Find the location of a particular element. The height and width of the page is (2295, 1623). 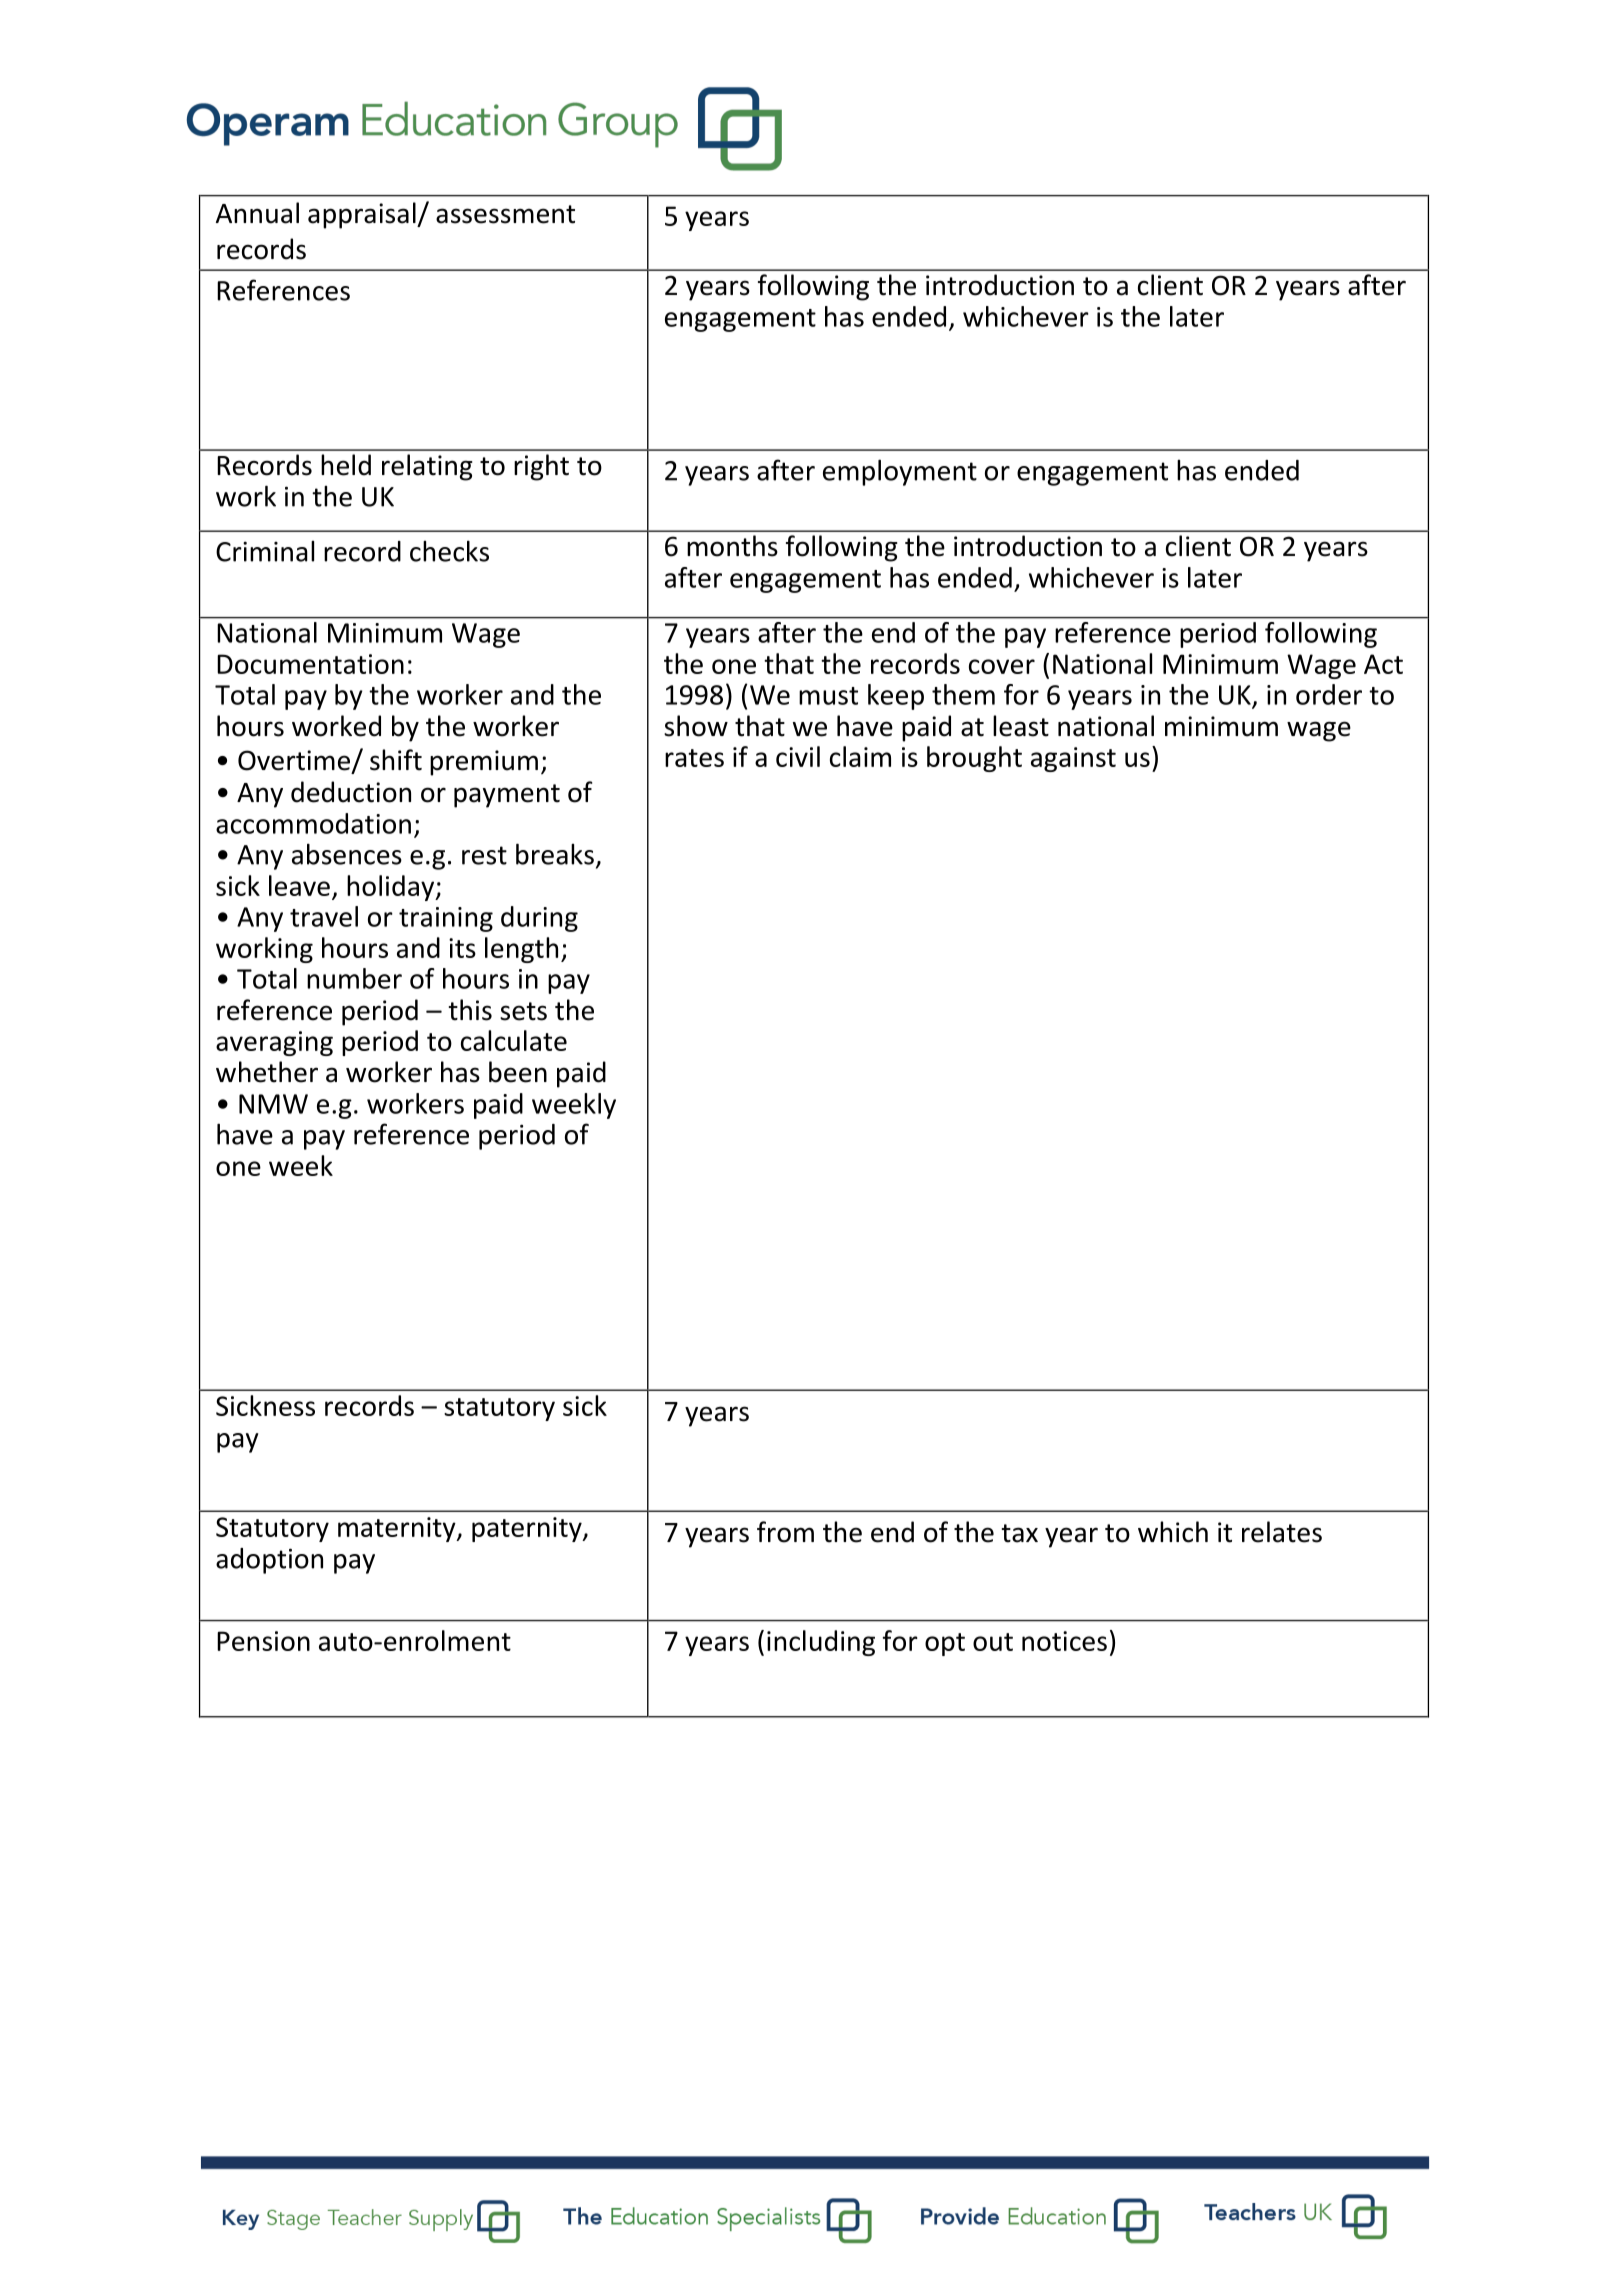

must is located at coordinates (828, 696).
